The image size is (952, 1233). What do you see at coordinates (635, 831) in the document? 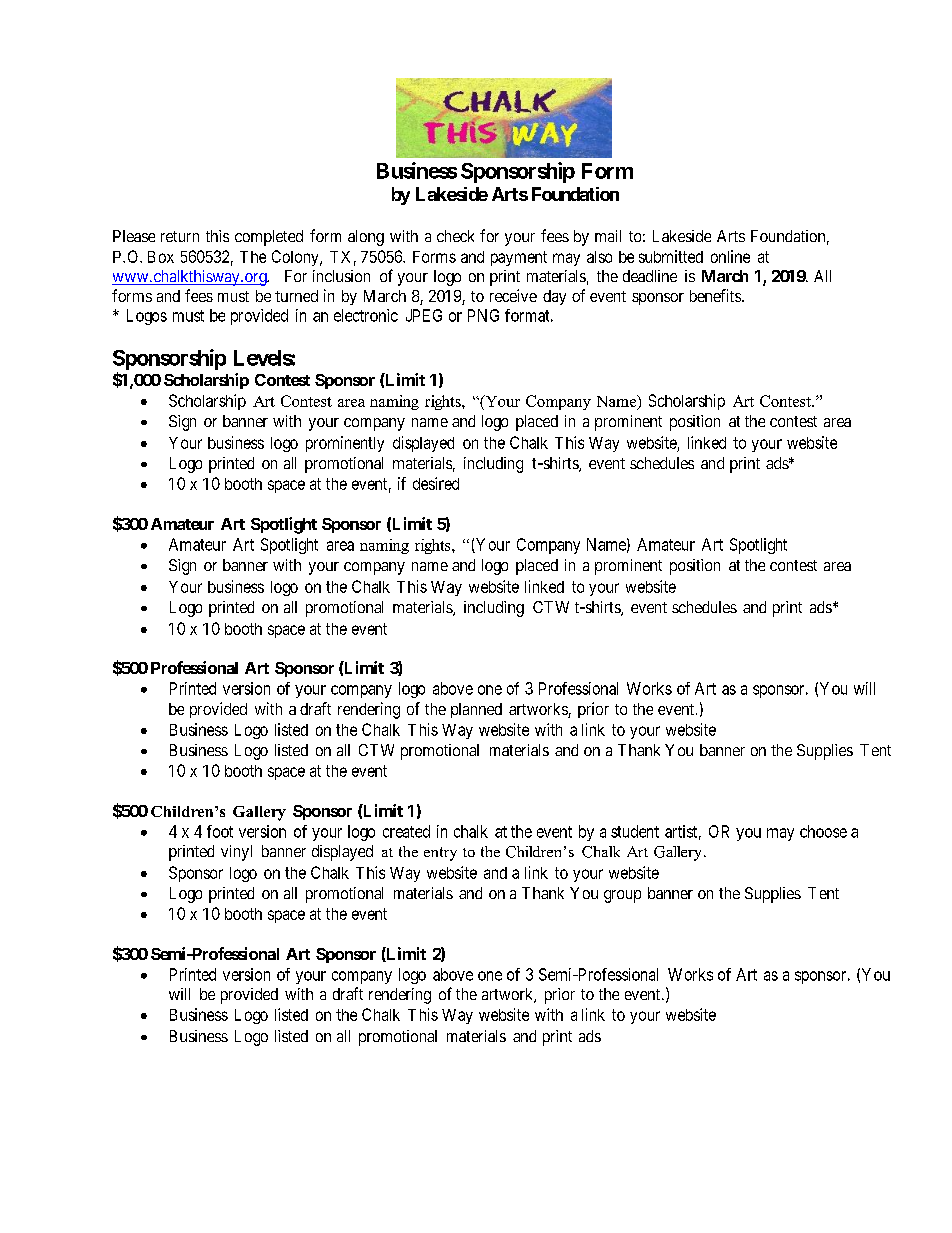
I see `student` at bounding box center [635, 831].
